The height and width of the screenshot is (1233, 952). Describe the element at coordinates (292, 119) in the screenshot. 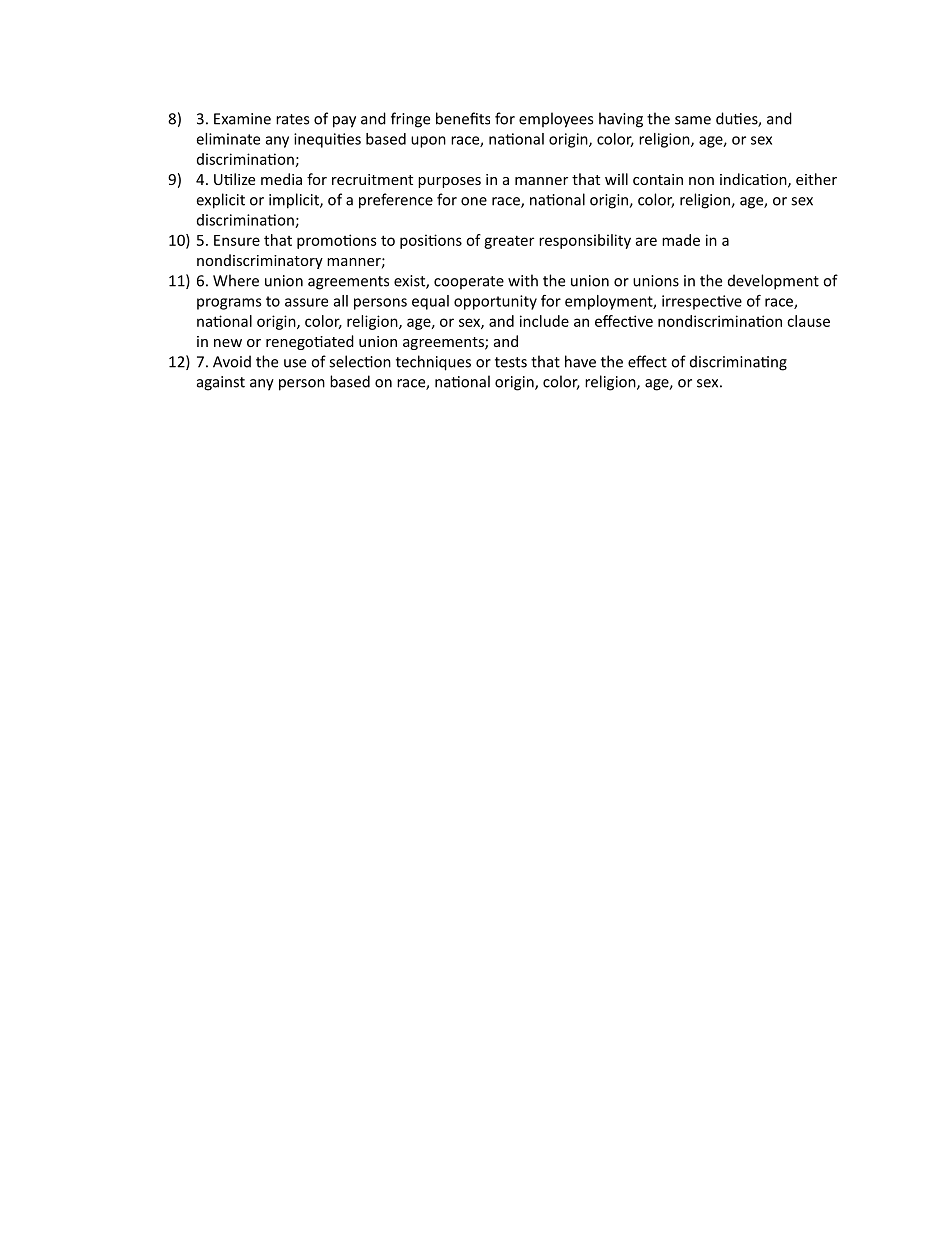

I see `rates` at that location.
